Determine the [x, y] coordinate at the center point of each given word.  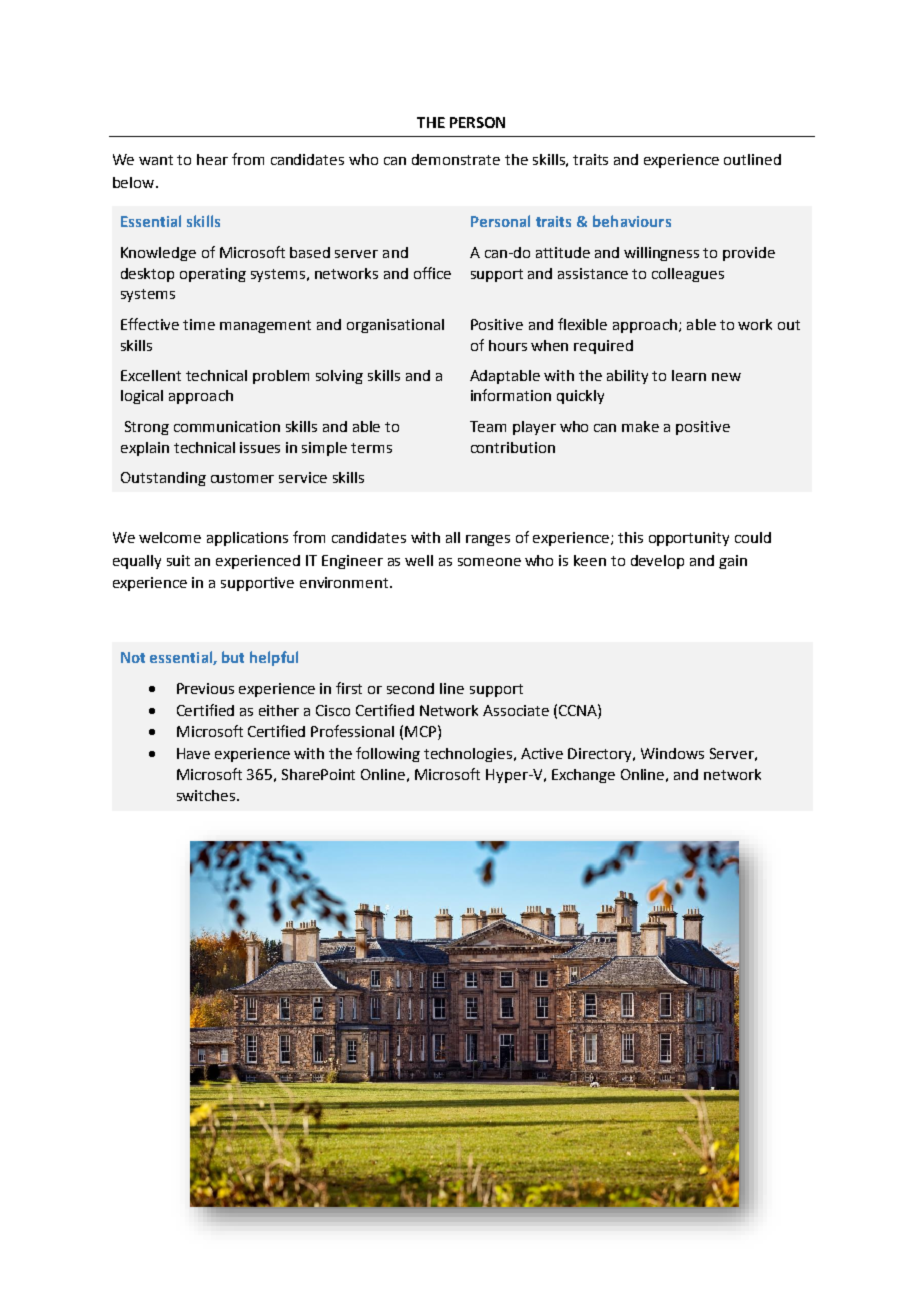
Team [488, 426]
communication [227, 426]
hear [212, 159]
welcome [170, 537]
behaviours [632, 221]
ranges [488, 540]
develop [657, 562]
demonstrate [456, 159]
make [640, 426]
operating [213, 275]
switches [207, 795]
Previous [205, 688]
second [410, 688]
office [432, 273]
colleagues [688, 275]
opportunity [689, 539]
